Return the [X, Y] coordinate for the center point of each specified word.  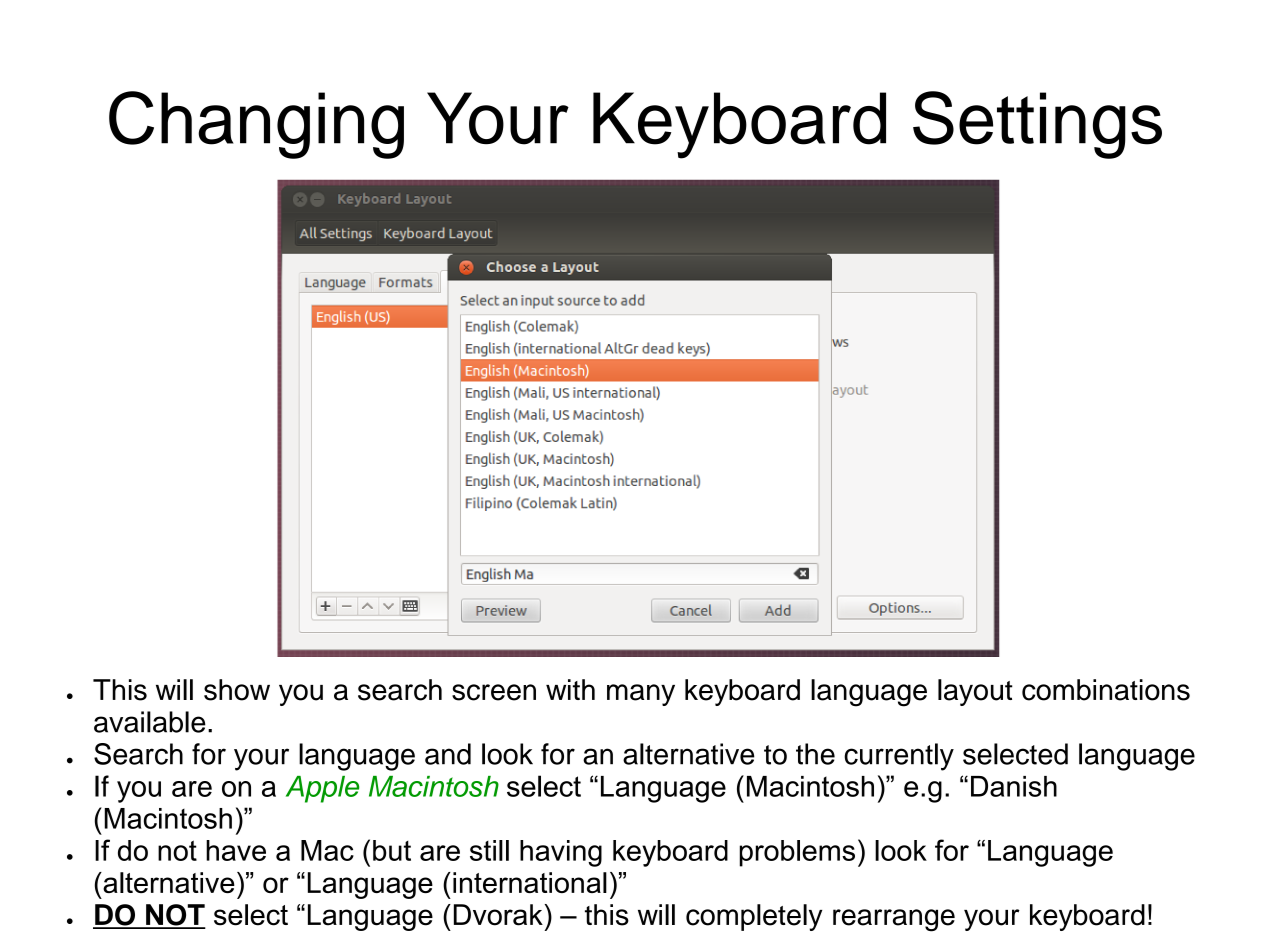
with [570, 689]
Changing [256, 125]
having [561, 853]
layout [975, 692]
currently [899, 757]
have [236, 850]
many [641, 695]
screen [494, 692]
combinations [1106, 690]
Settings [1037, 125]
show [237, 690]
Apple [323, 789]
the [815, 754]
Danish [1014, 786]
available [150, 722]
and [448, 754]
